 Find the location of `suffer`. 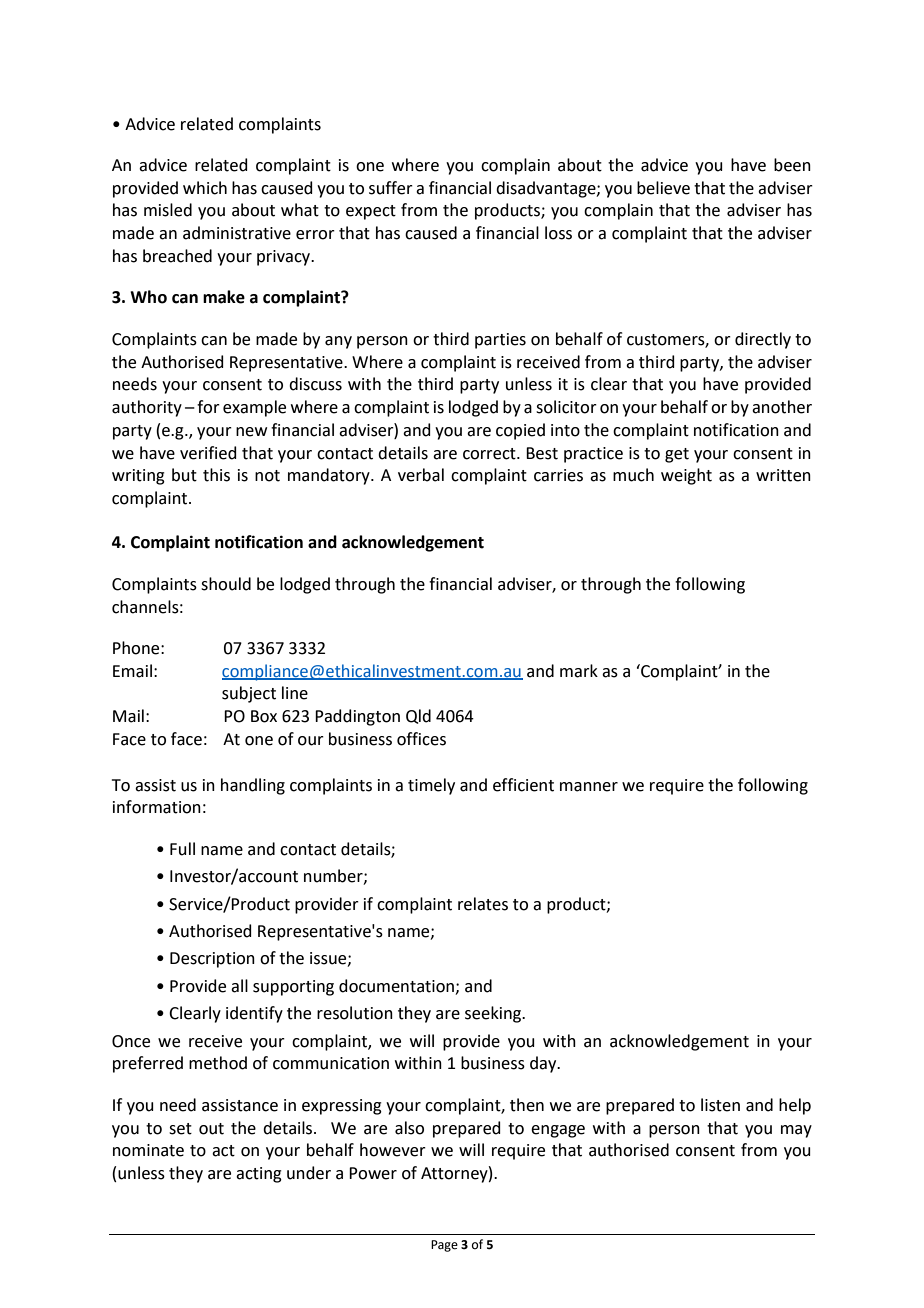

suffer is located at coordinates (391, 188).
